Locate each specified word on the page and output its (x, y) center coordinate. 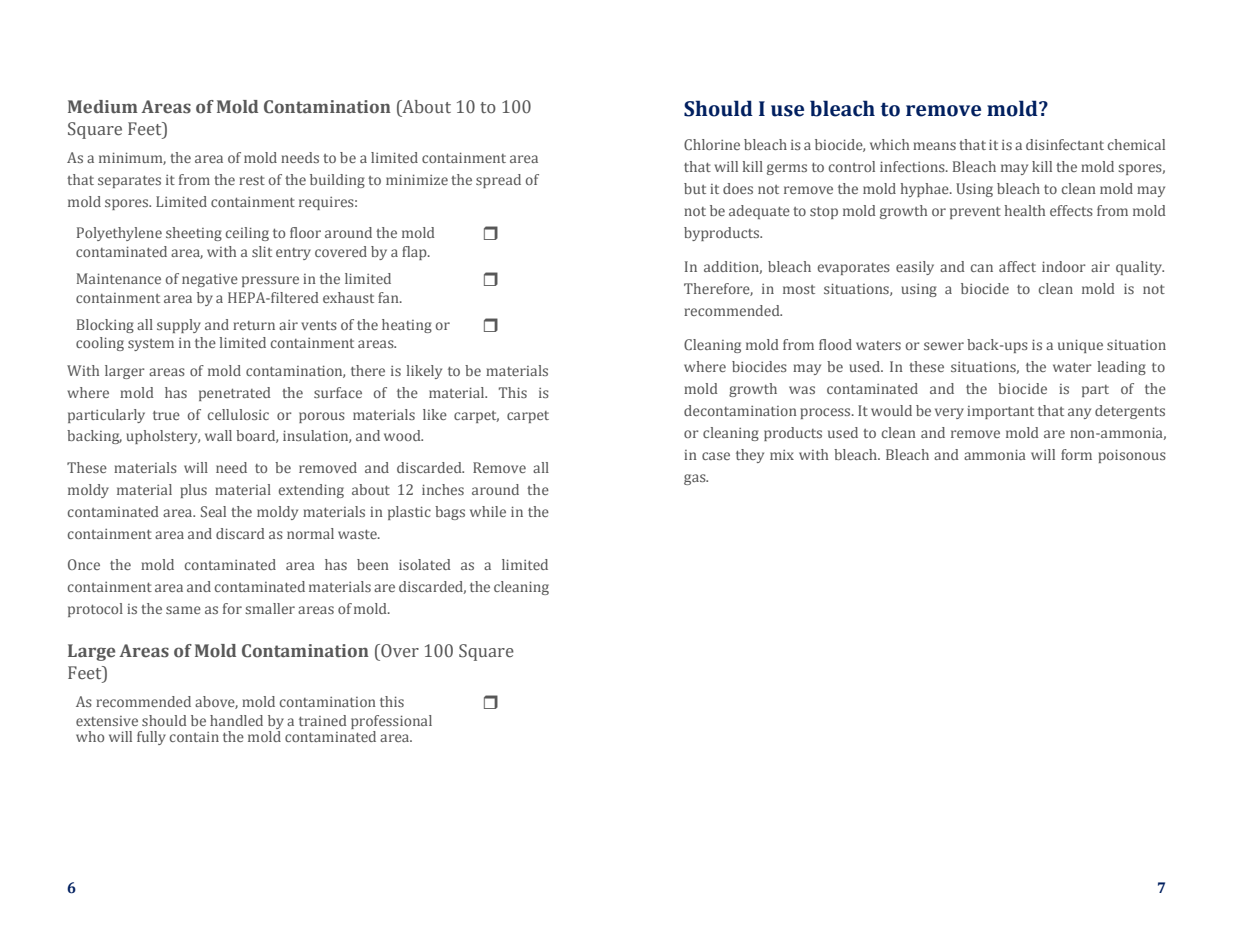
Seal (213, 511)
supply (179, 326)
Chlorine (712, 144)
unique (1080, 346)
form (1076, 454)
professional (391, 722)
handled (236, 720)
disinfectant (1065, 144)
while (488, 511)
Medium (103, 107)
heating (407, 326)
